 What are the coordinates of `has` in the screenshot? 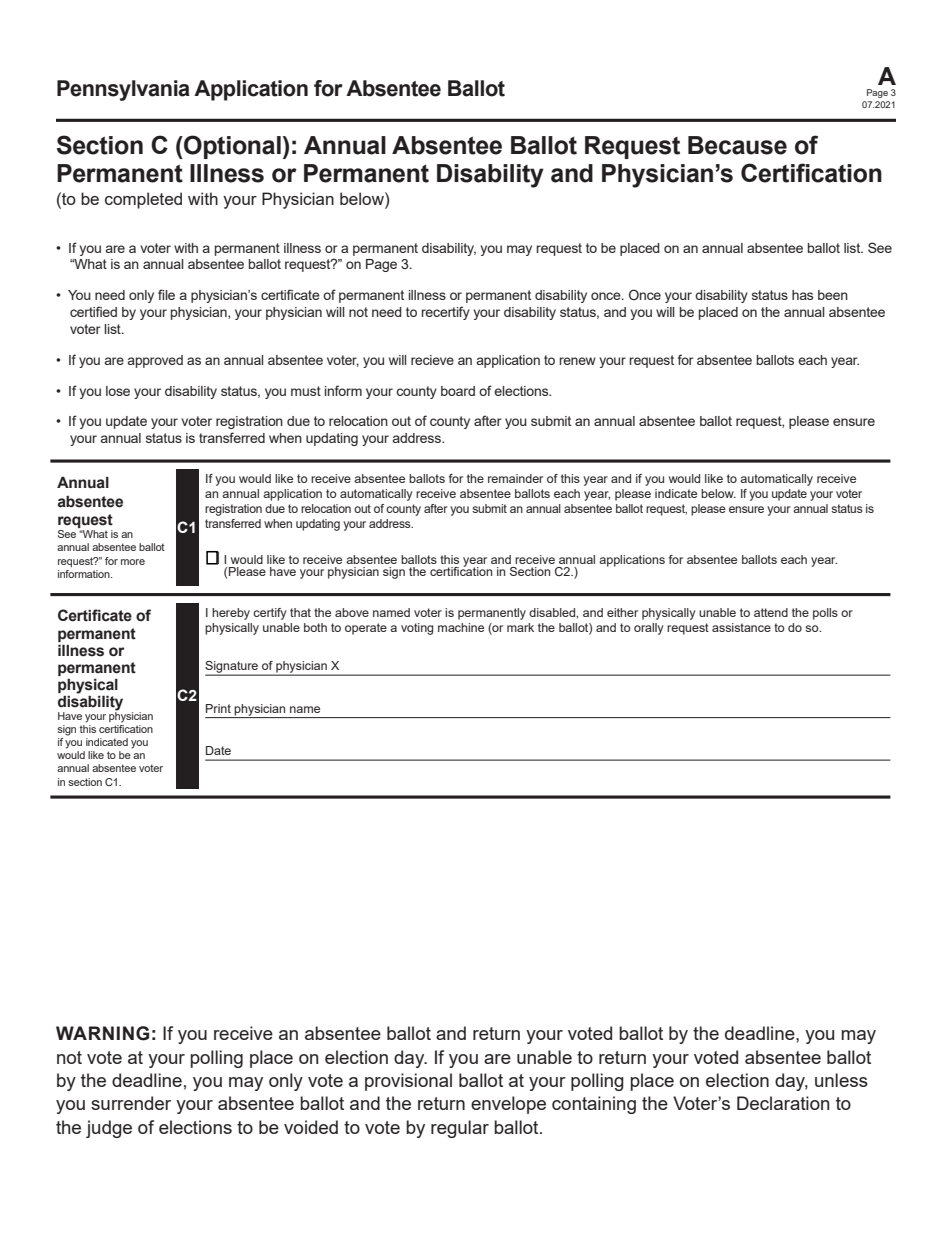 It's located at (802, 295).
